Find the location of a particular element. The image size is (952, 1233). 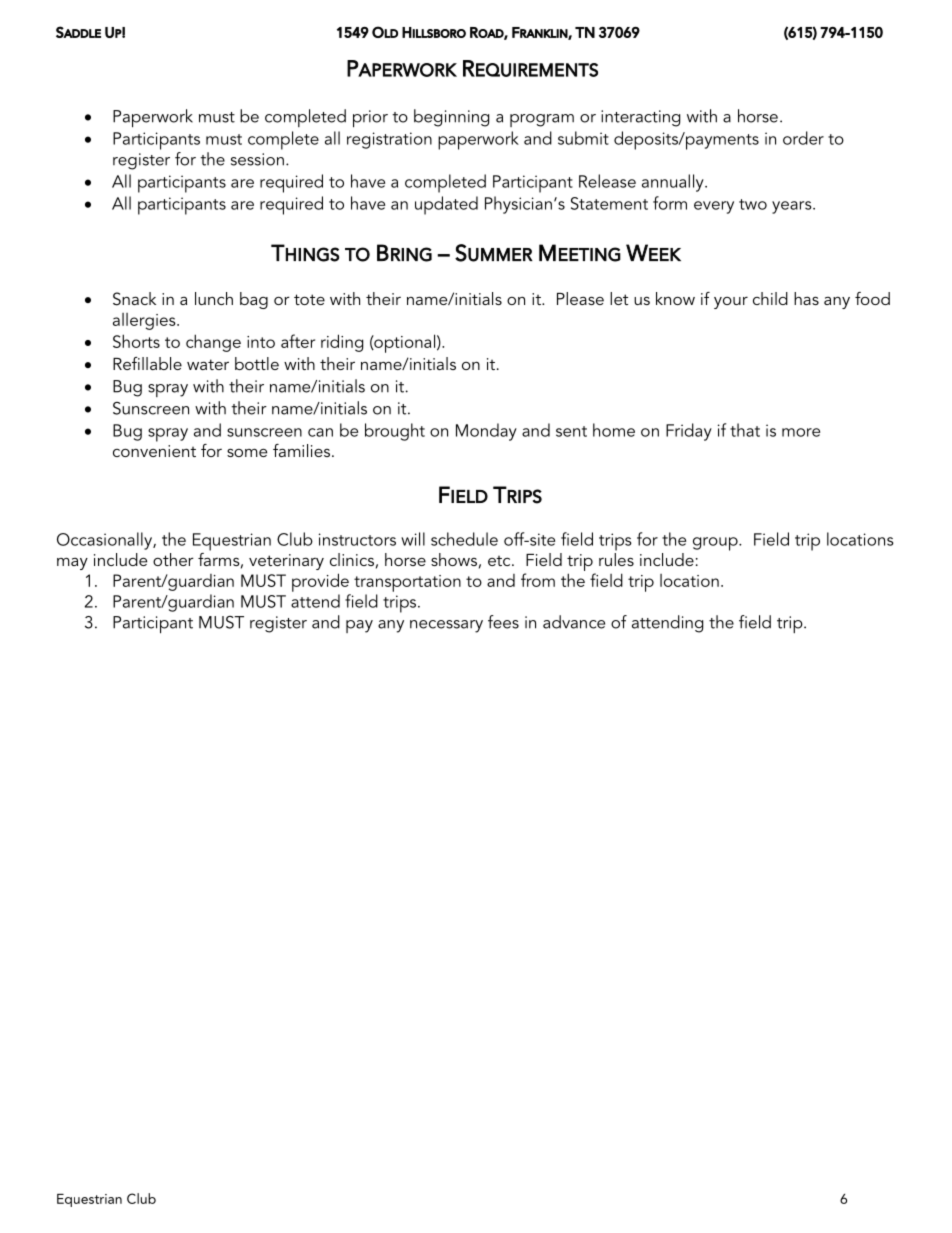

order is located at coordinates (803, 138).
